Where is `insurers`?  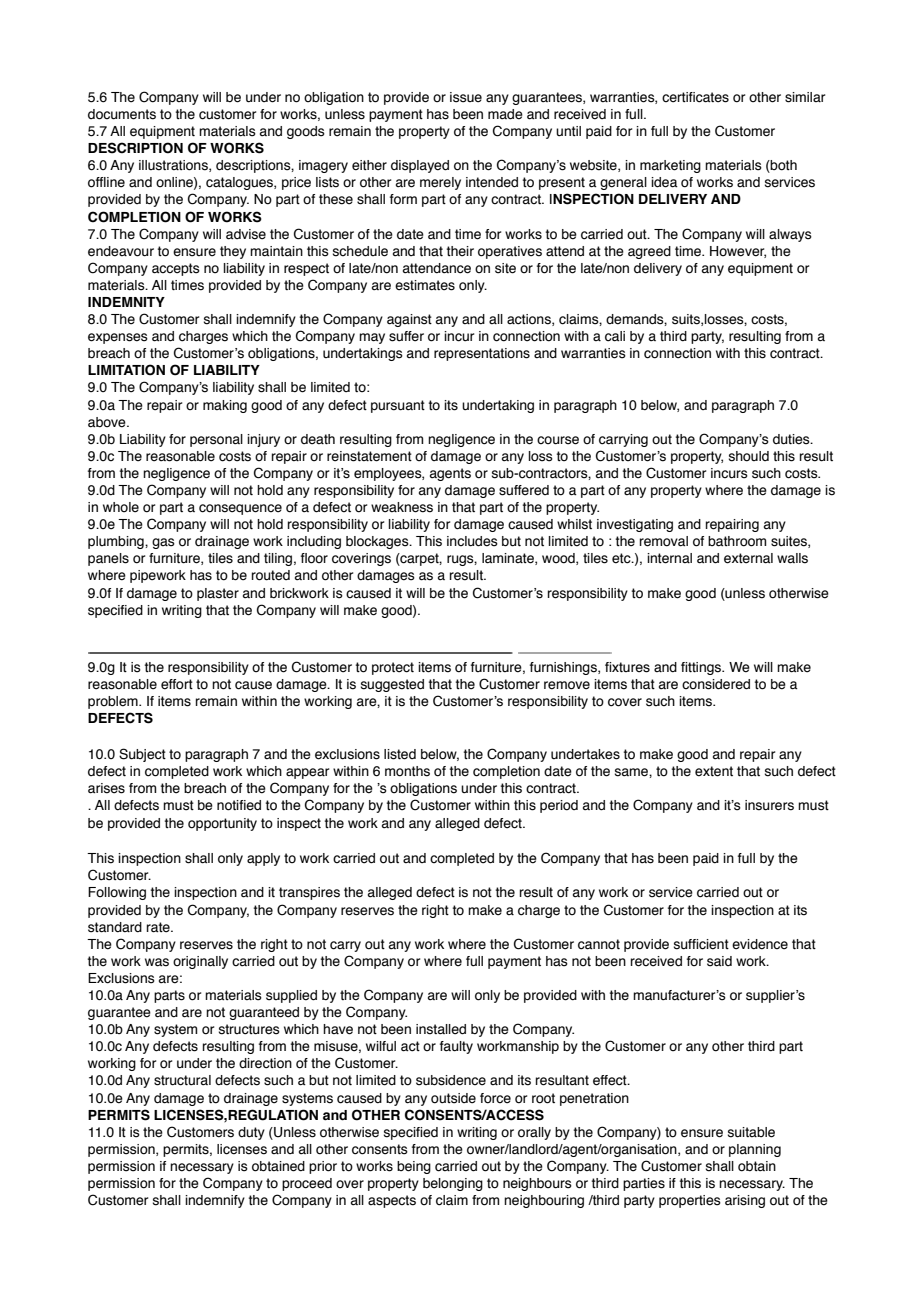 insurers is located at coordinates (769, 805).
